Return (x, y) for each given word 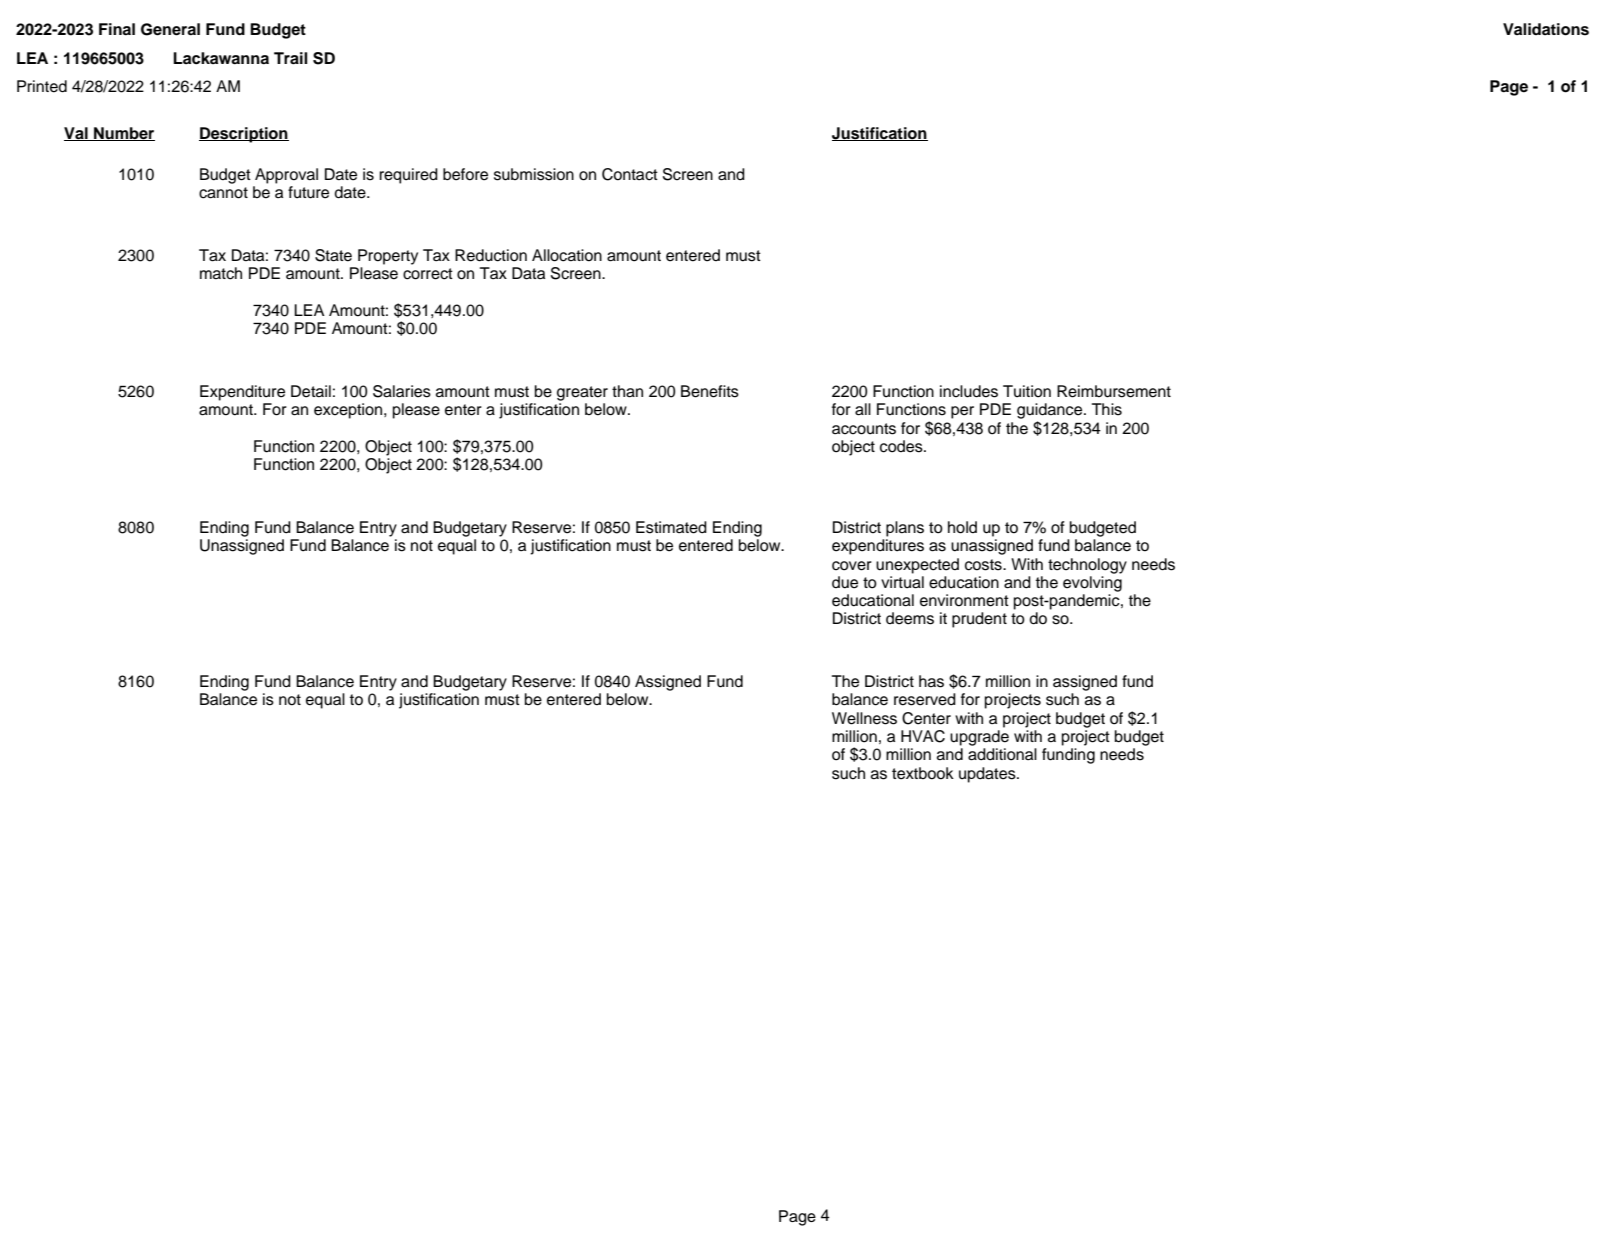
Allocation (567, 255)
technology (1087, 566)
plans (905, 529)
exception (349, 411)
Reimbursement (1114, 391)
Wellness (864, 718)
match (221, 273)
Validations (1546, 29)
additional (1002, 754)
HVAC (923, 736)
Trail (290, 58)
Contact (630, 174)
